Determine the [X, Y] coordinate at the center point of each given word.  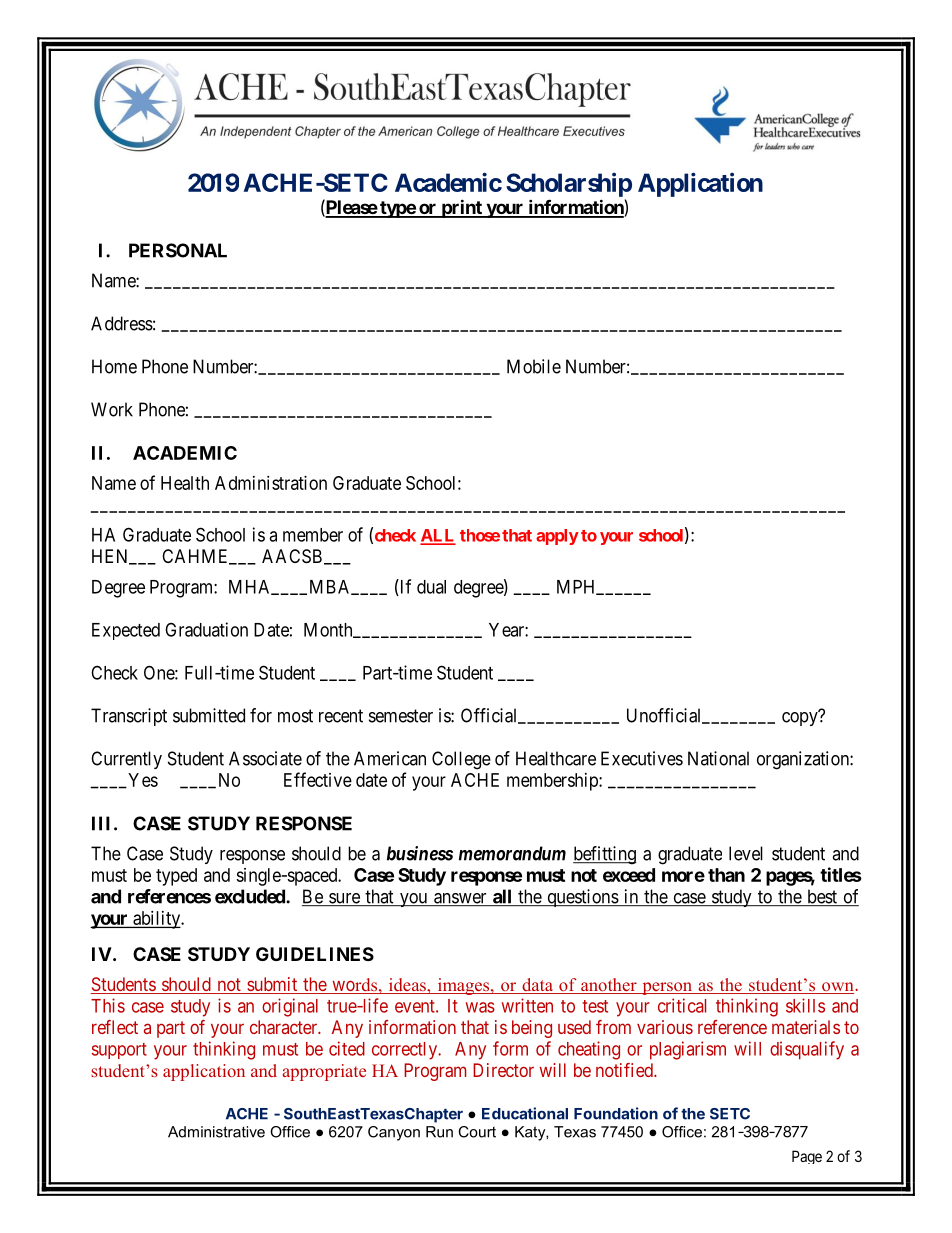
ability [157, 920]
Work [112, 409]
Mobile [534, 366]
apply [557, 537]
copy [801, 718]
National [718, 758]
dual [431, 587]
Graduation [206, 629]
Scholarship [569, 184]
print [461, 208]
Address [122, 323]
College [461, 760]
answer [460, 899]
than [726, 875]
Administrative [216, 1132]
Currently [126, 760]
